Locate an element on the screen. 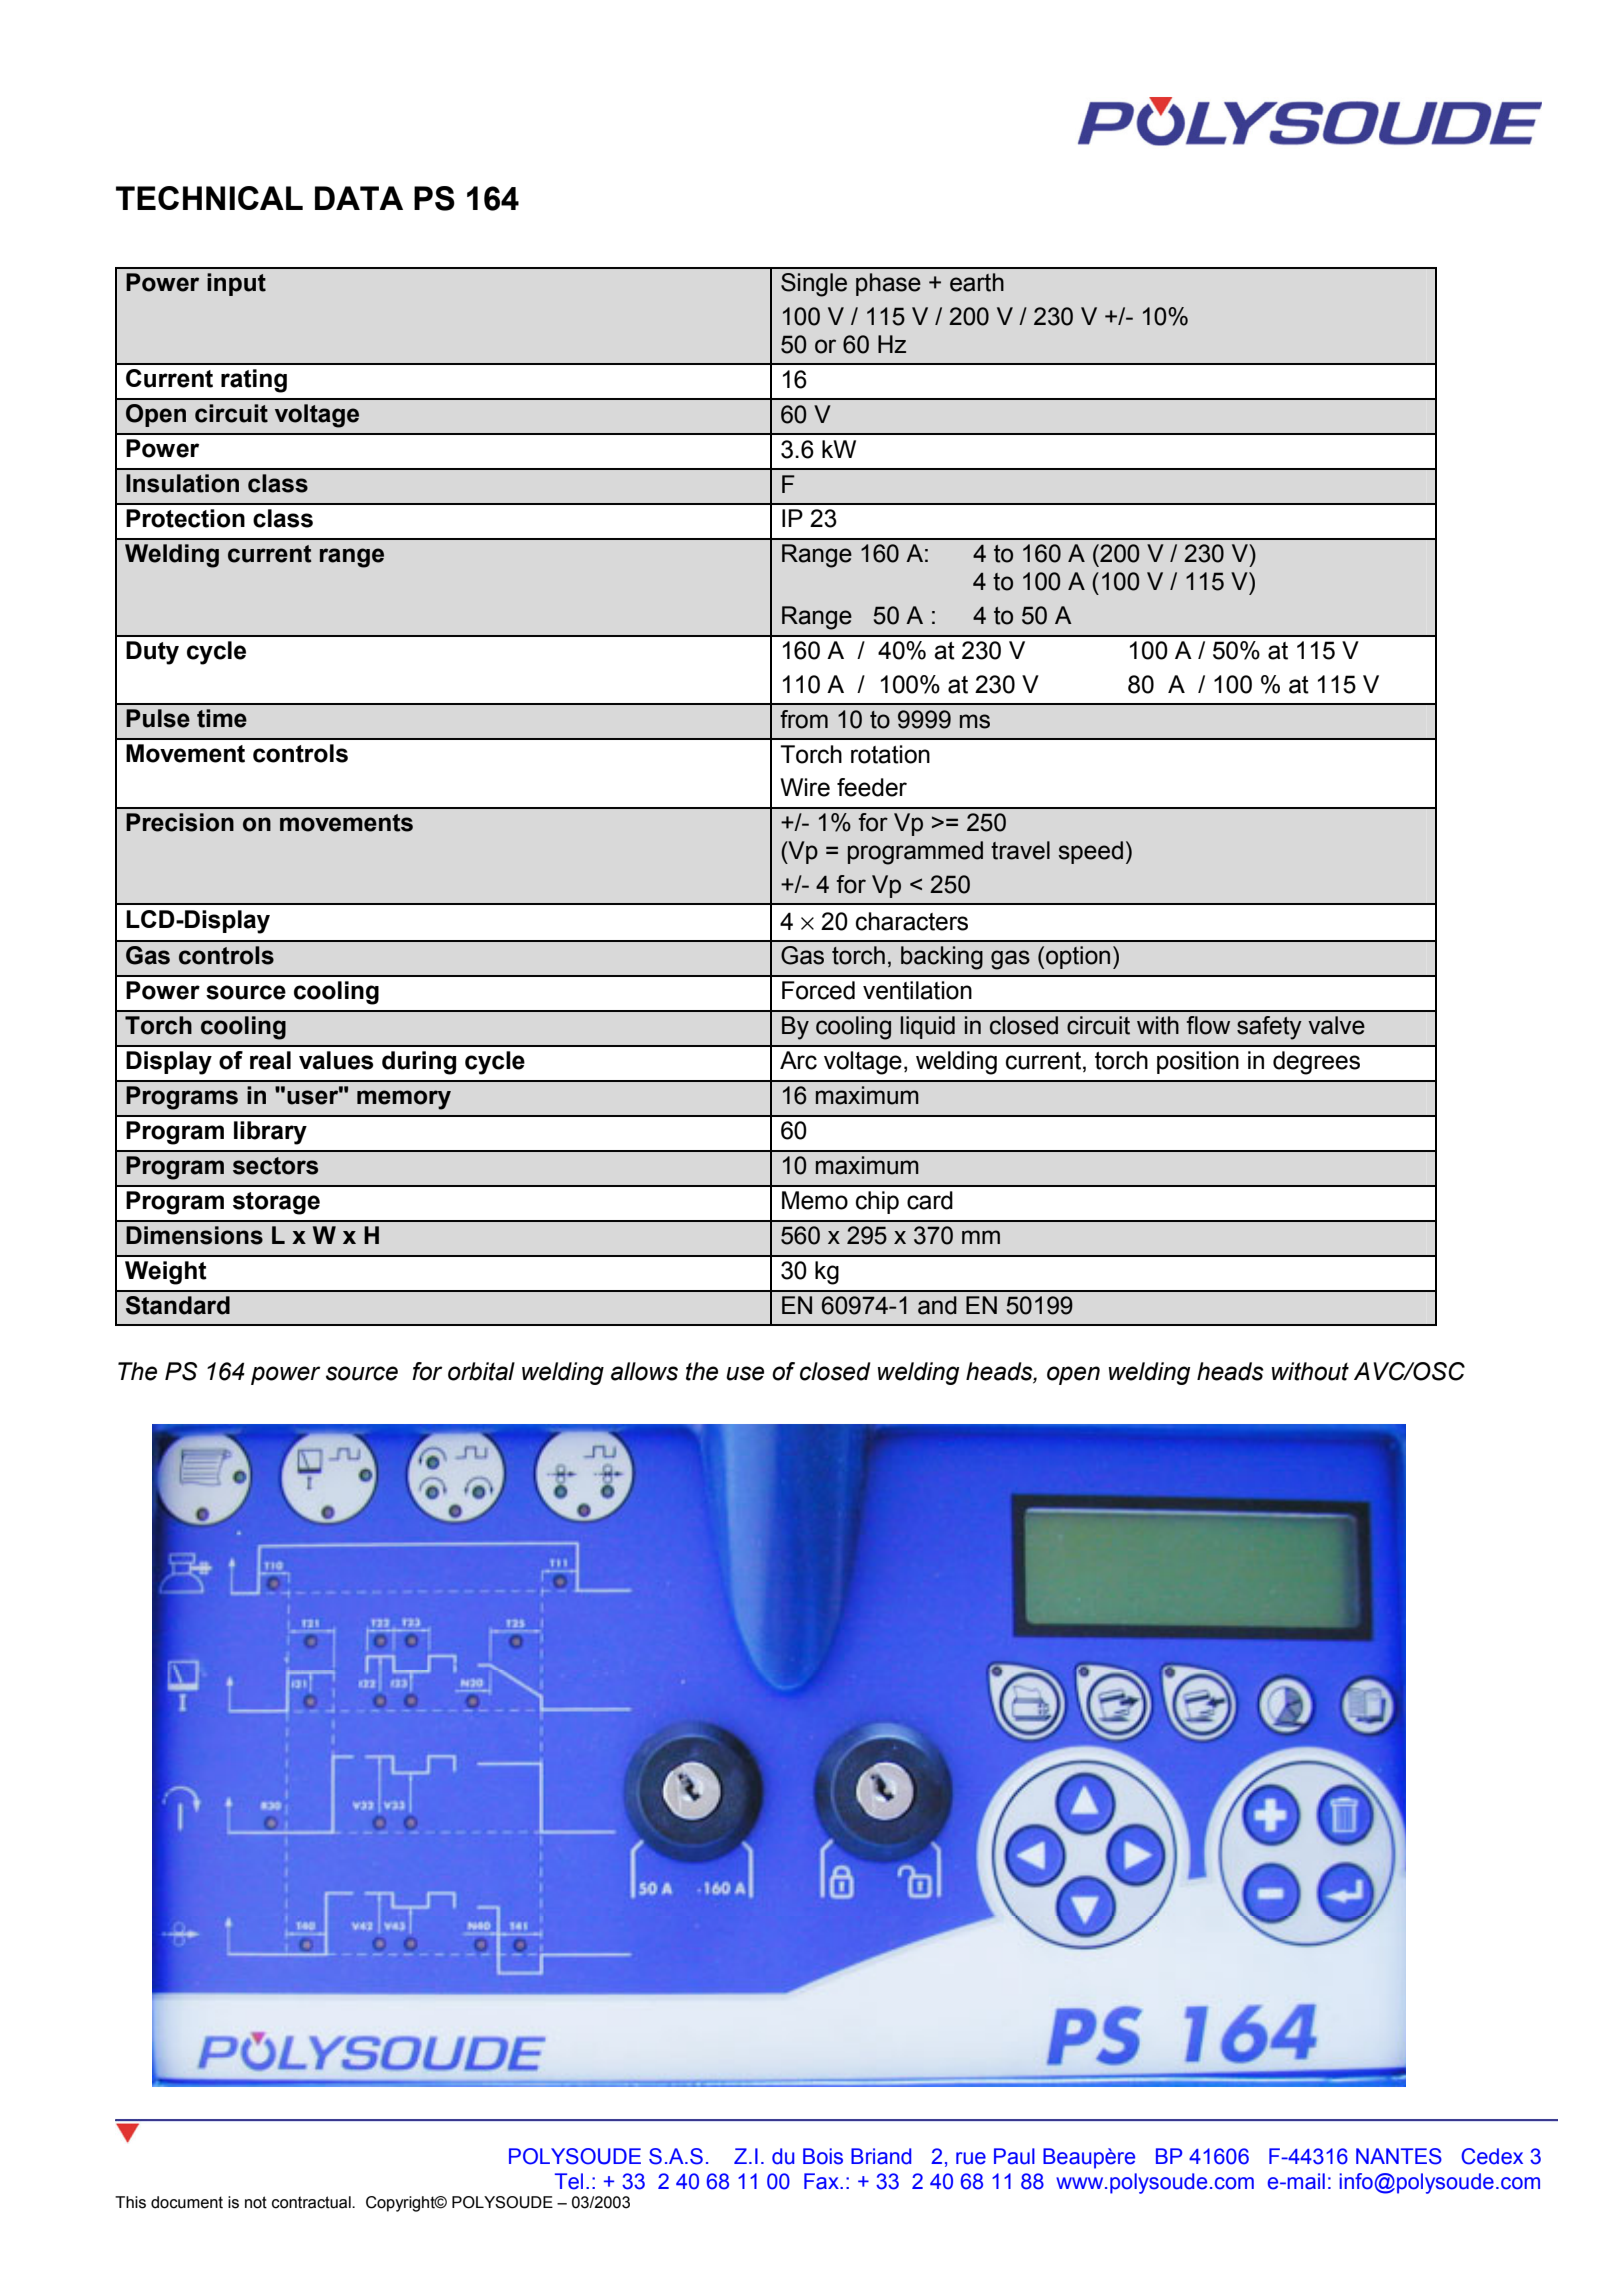 This screenshot has width=1618, height=2290. position is located at coordinates (1198, 1062).
